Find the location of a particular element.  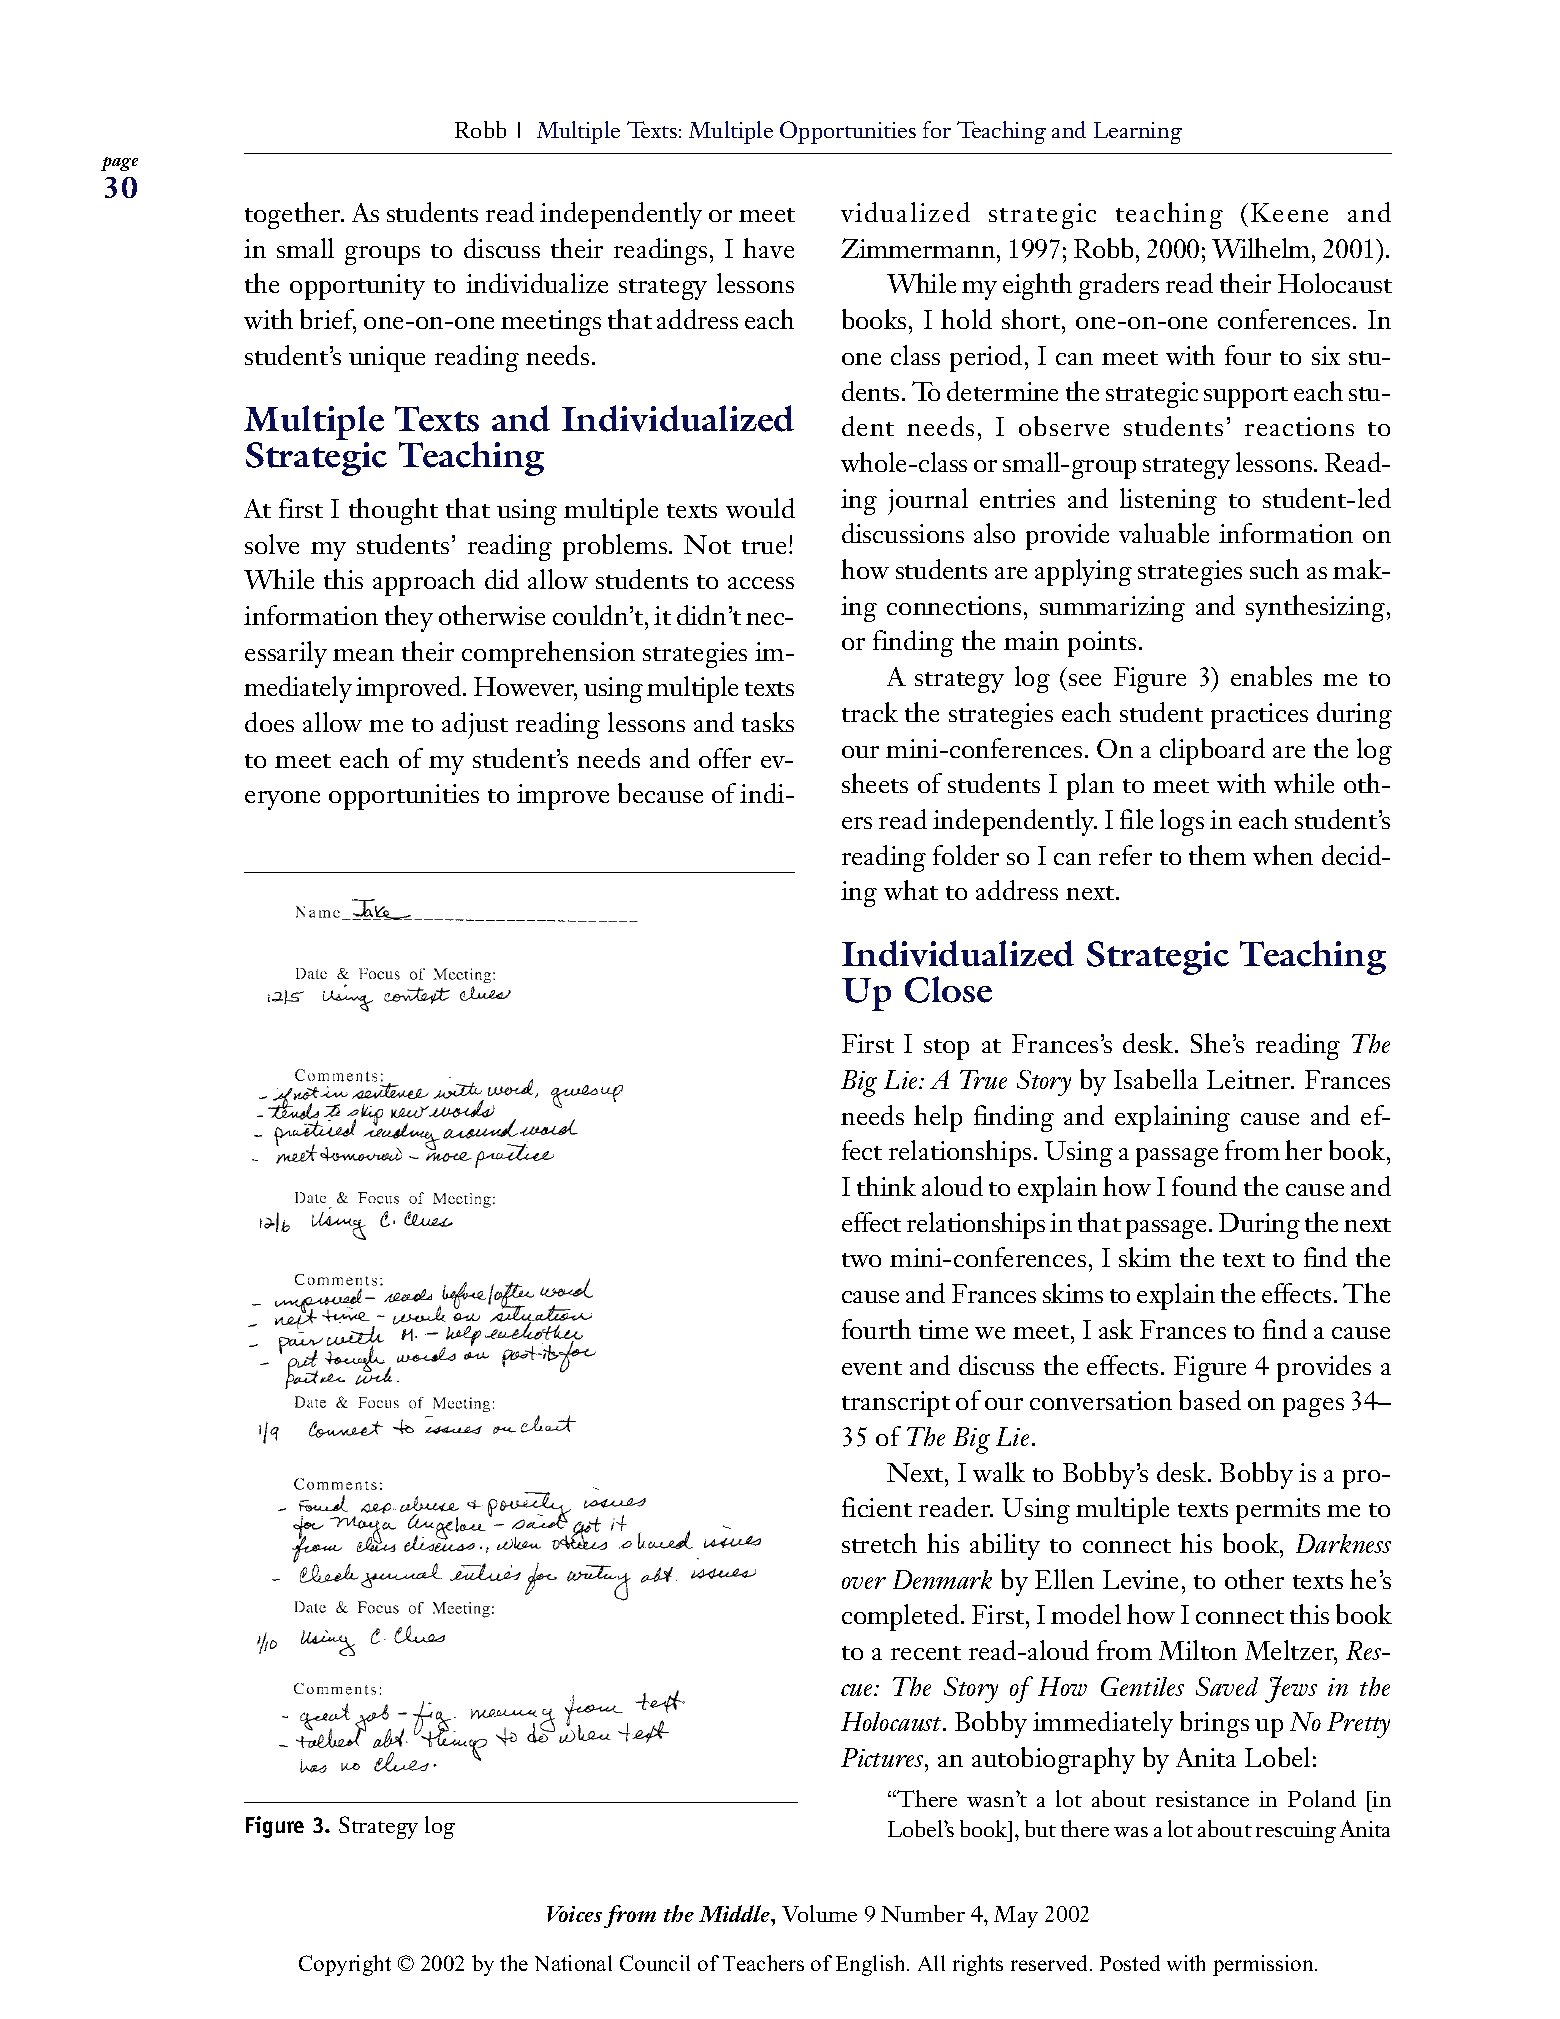

Keene is located at coordinates (1289, 212).
